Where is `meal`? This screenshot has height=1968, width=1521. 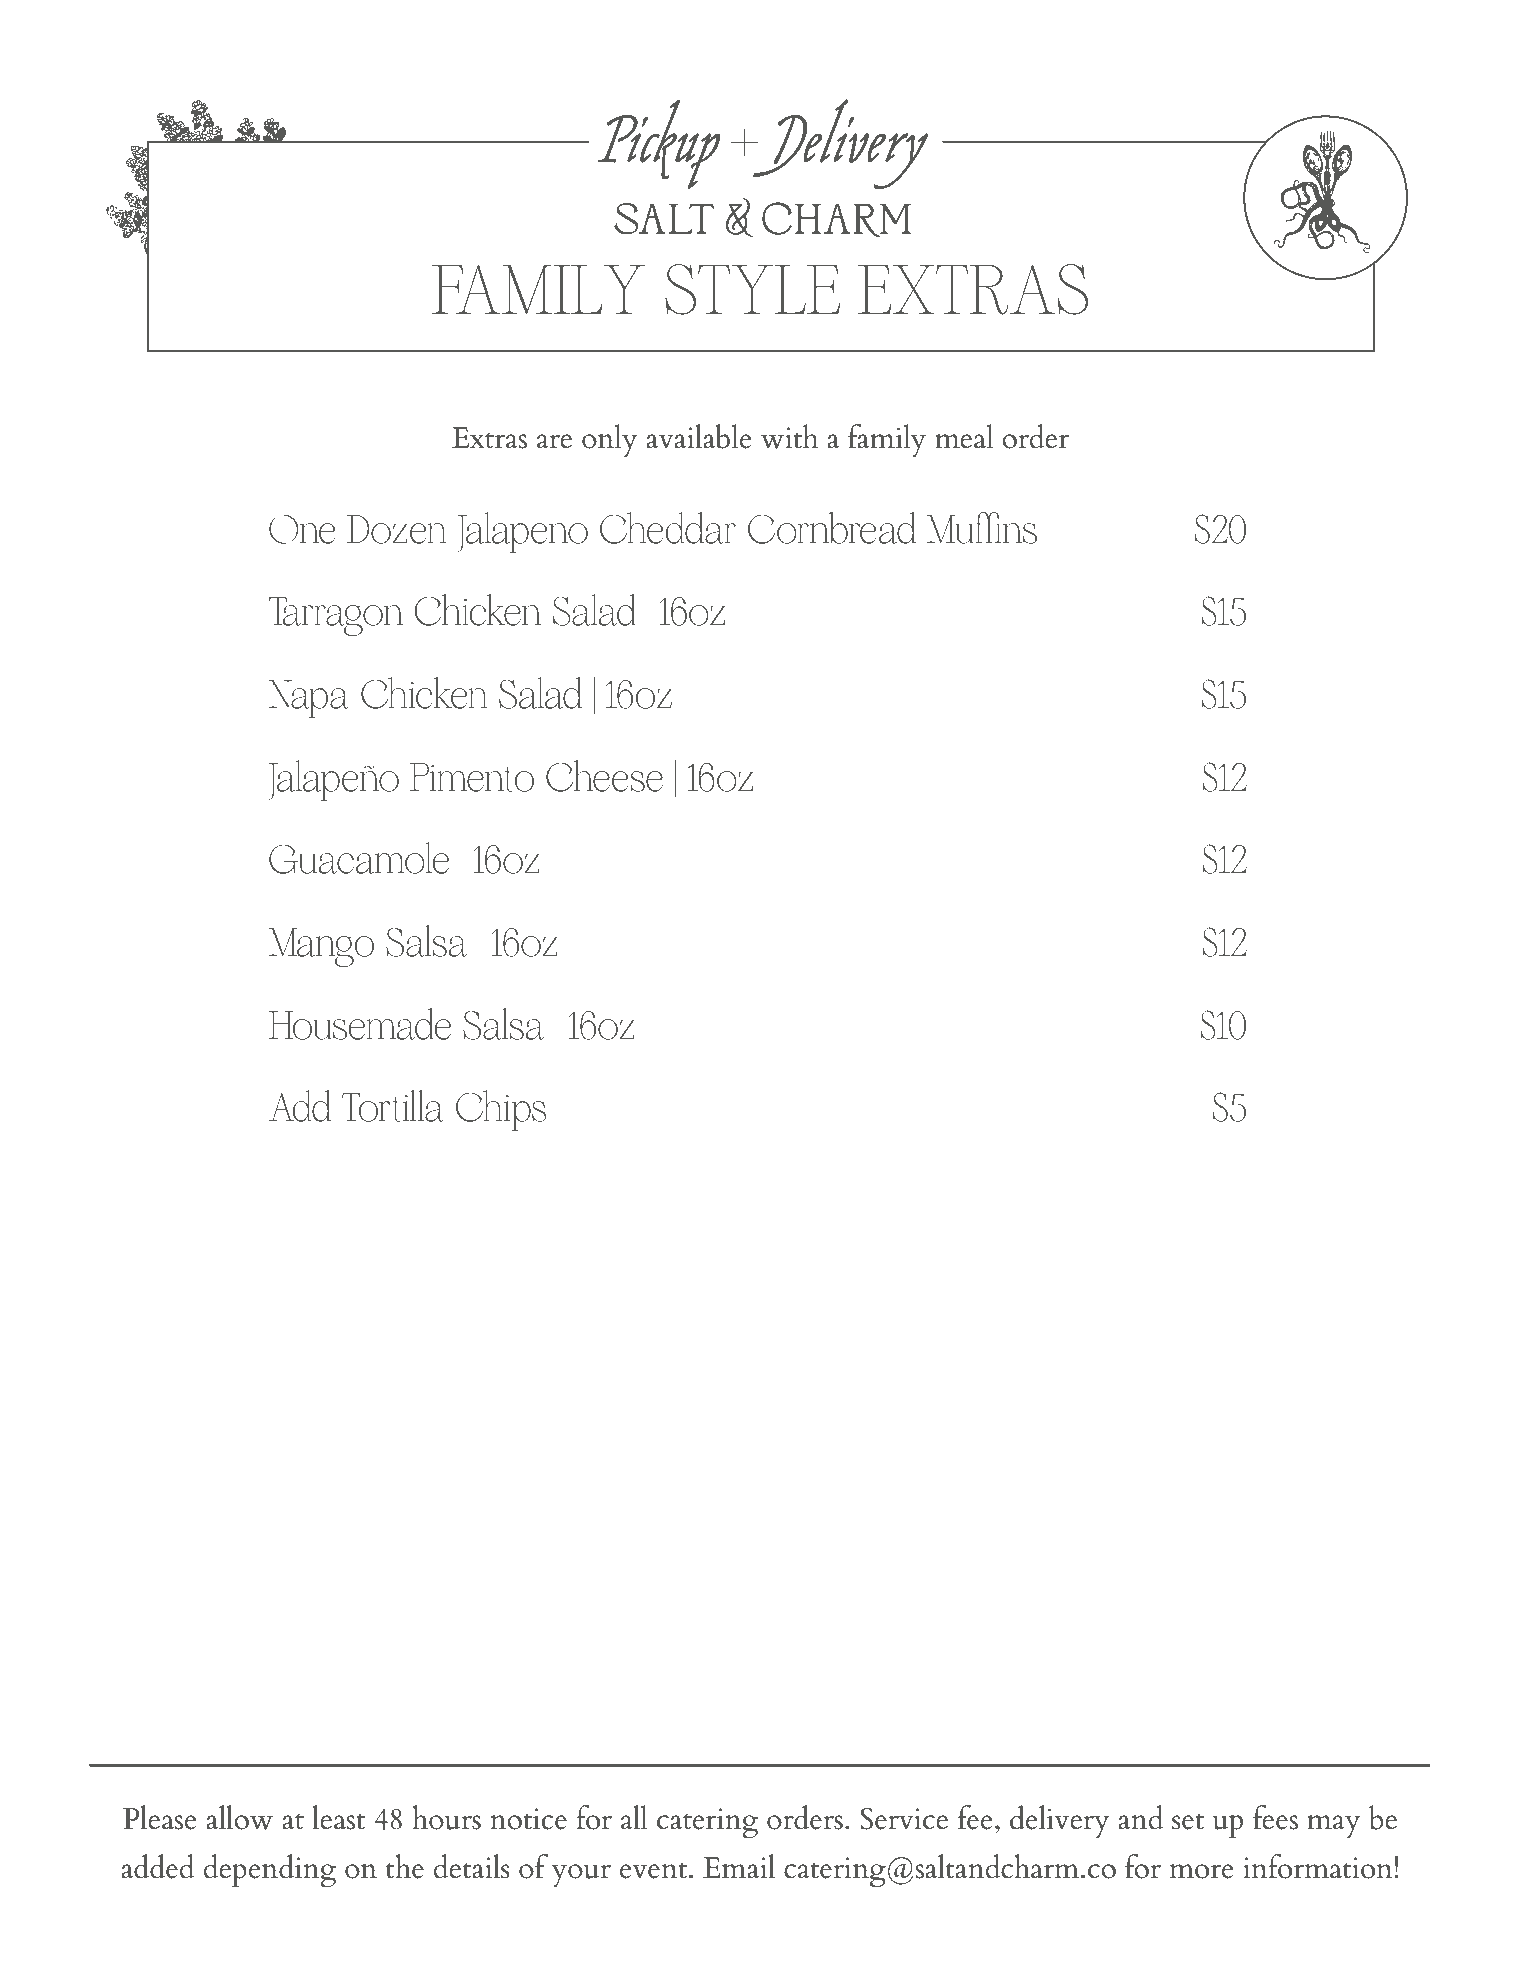 meal is located at coordinates (964, 436).
